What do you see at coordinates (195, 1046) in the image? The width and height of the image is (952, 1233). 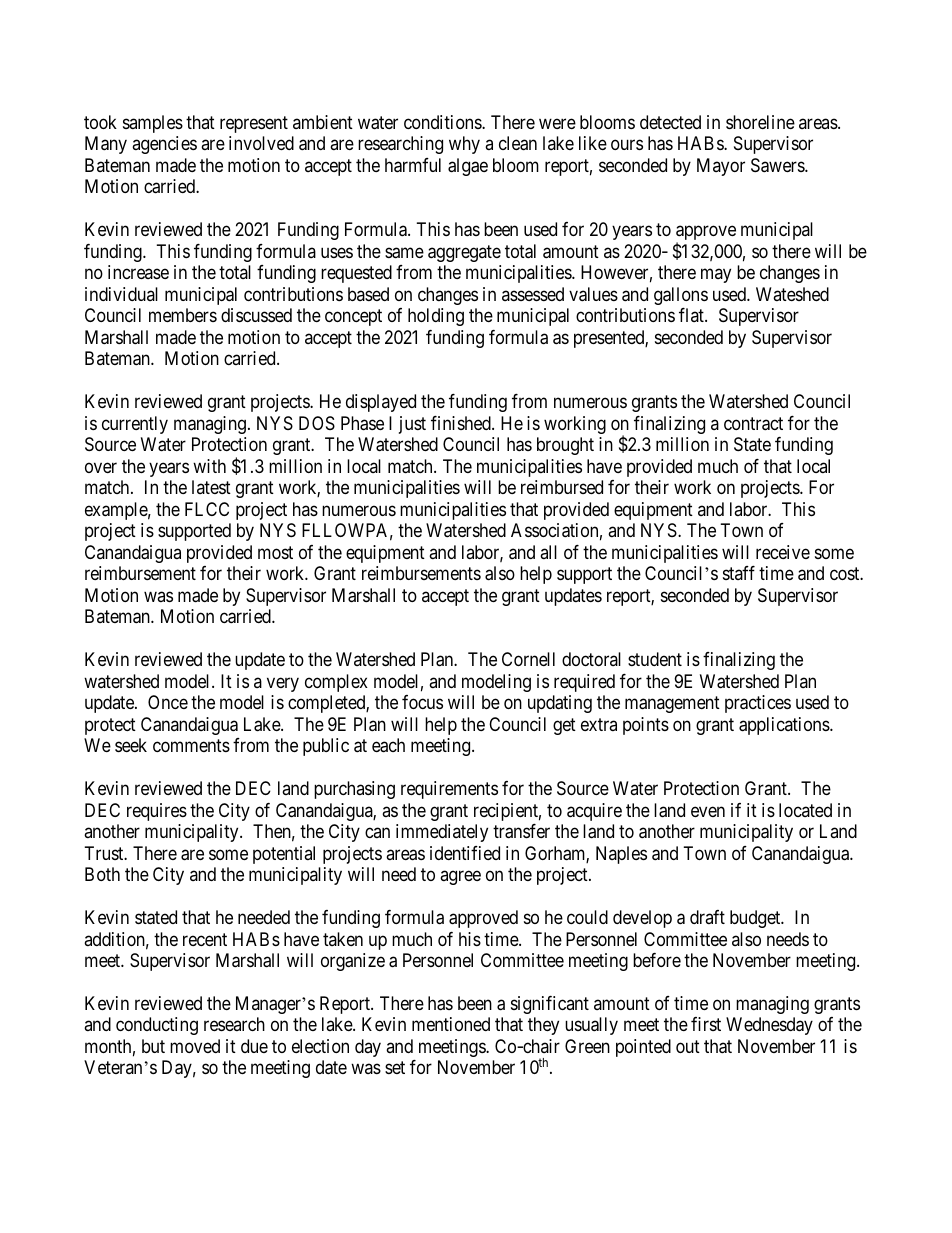 I see `moved` at bounding box center [195, 1046].
